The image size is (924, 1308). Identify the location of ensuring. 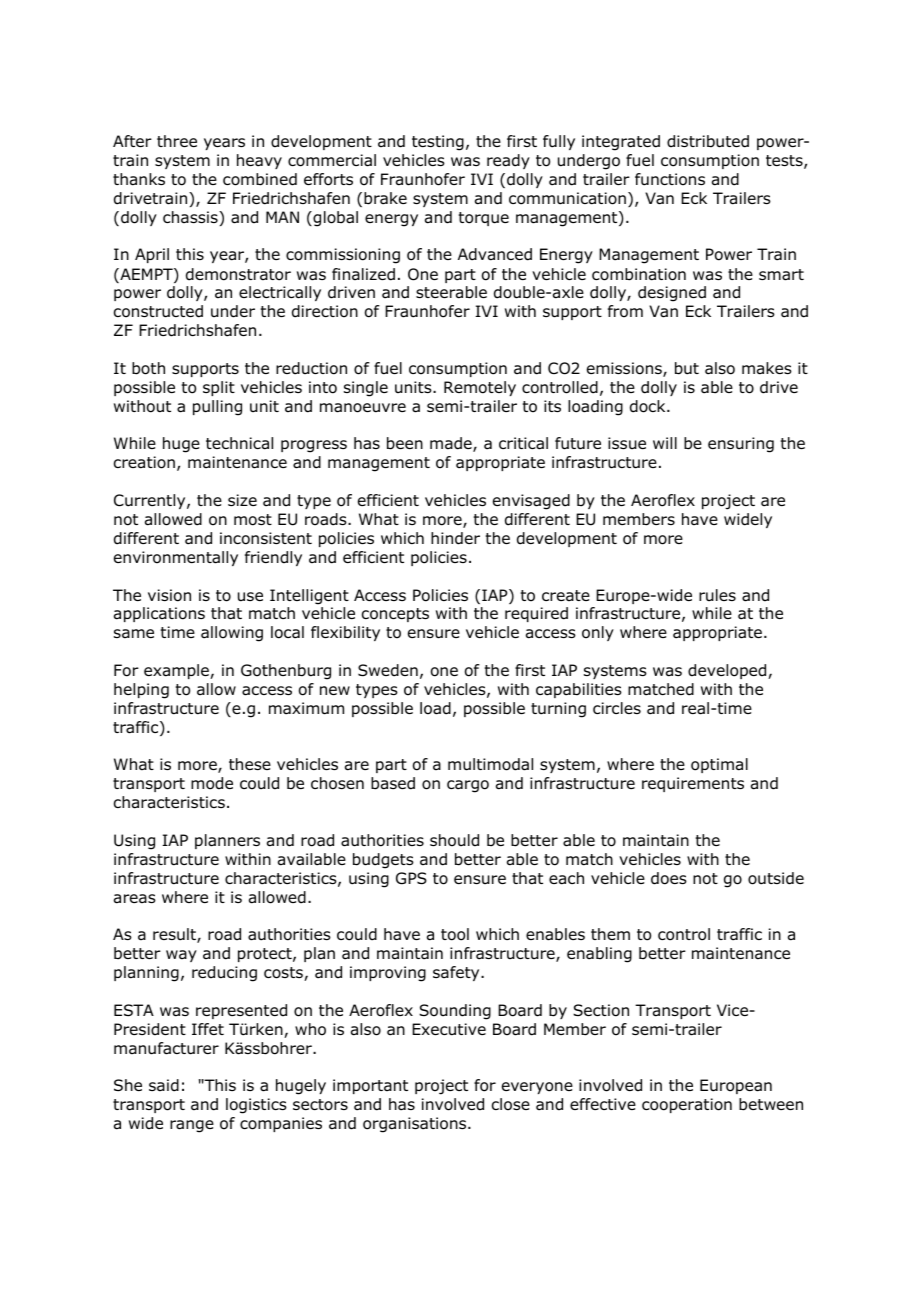
(741, 445).
